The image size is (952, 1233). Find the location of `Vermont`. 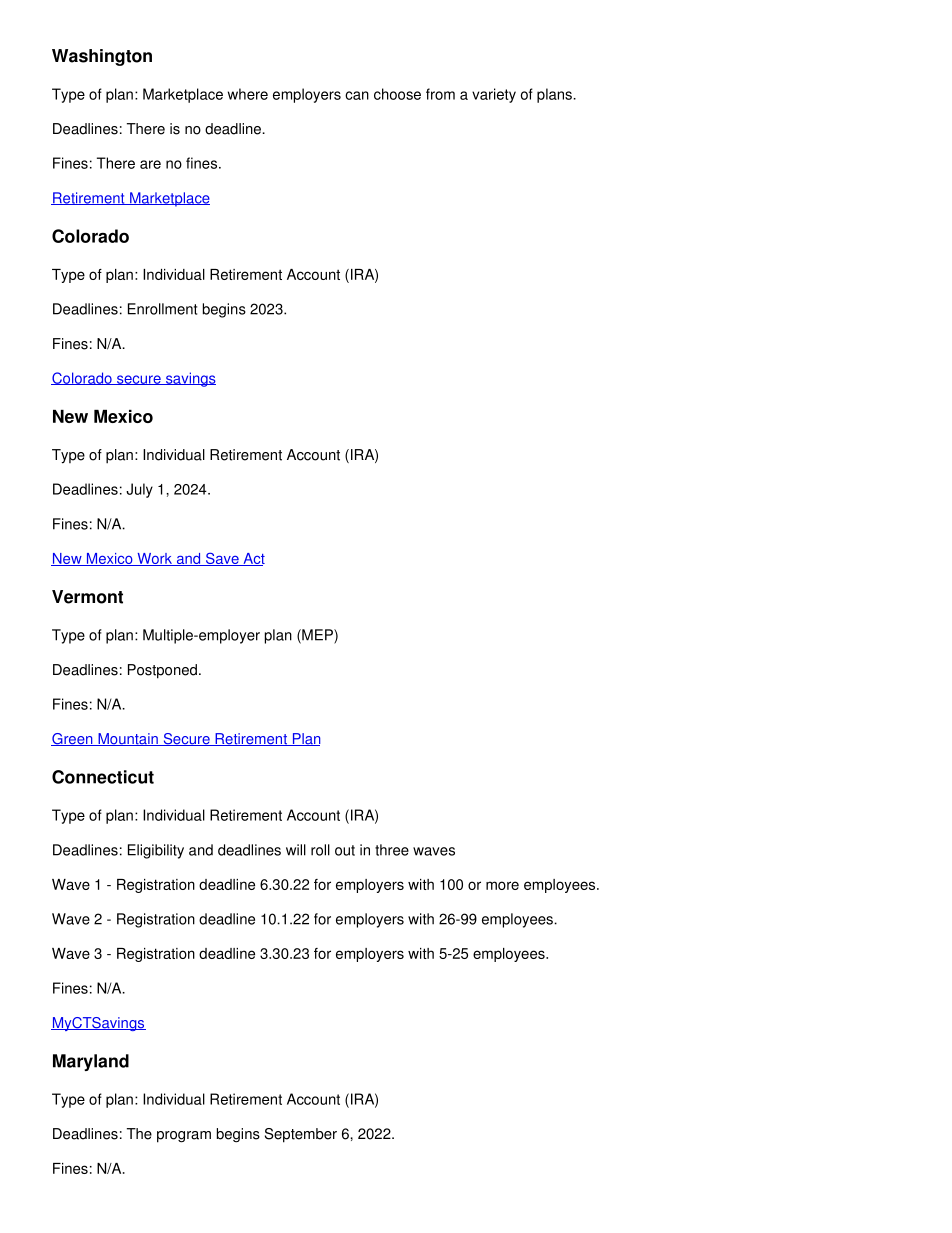

Vermont is located at coordinates (87, 597).
